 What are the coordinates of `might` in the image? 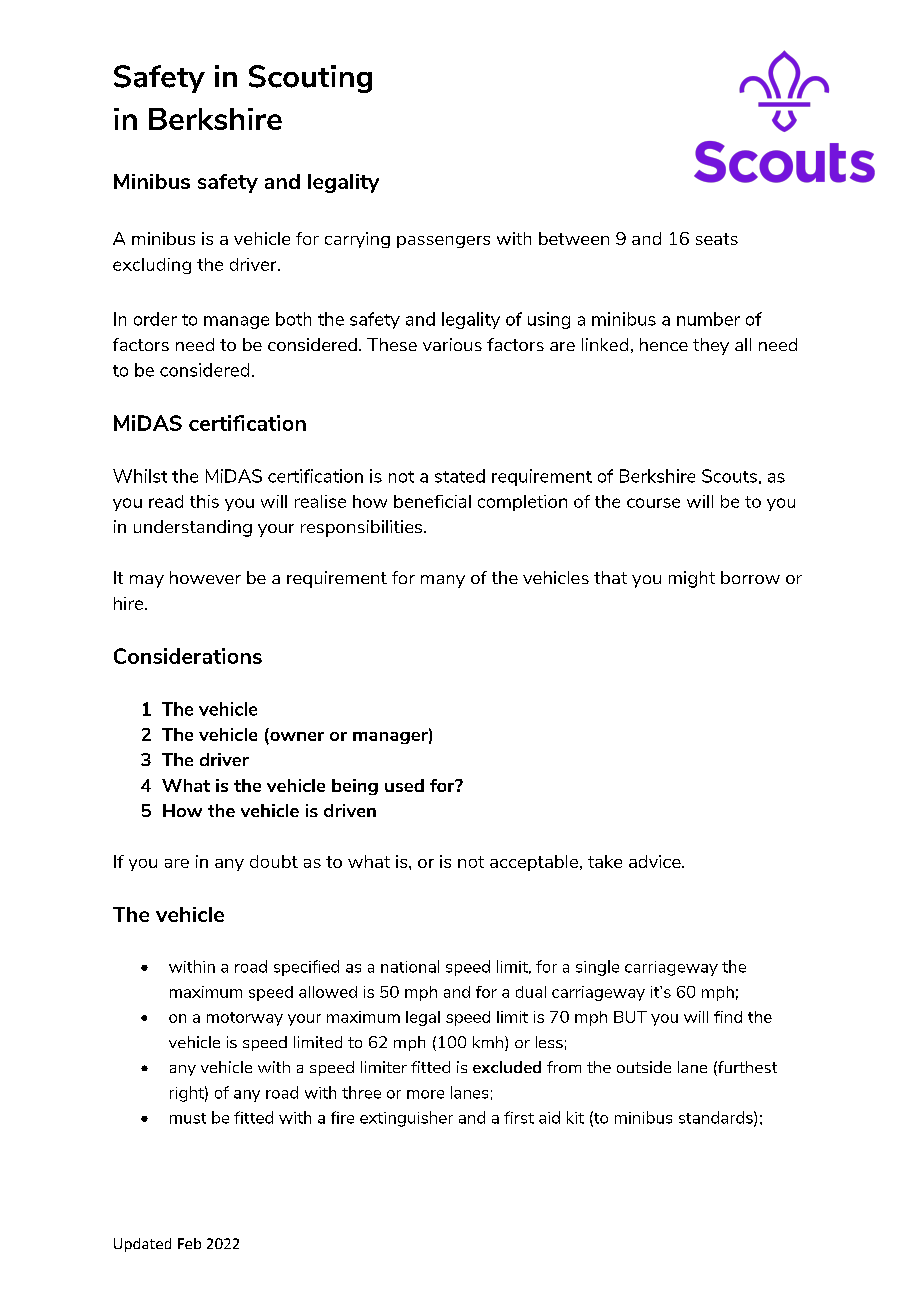 It's located at (692, 579).
